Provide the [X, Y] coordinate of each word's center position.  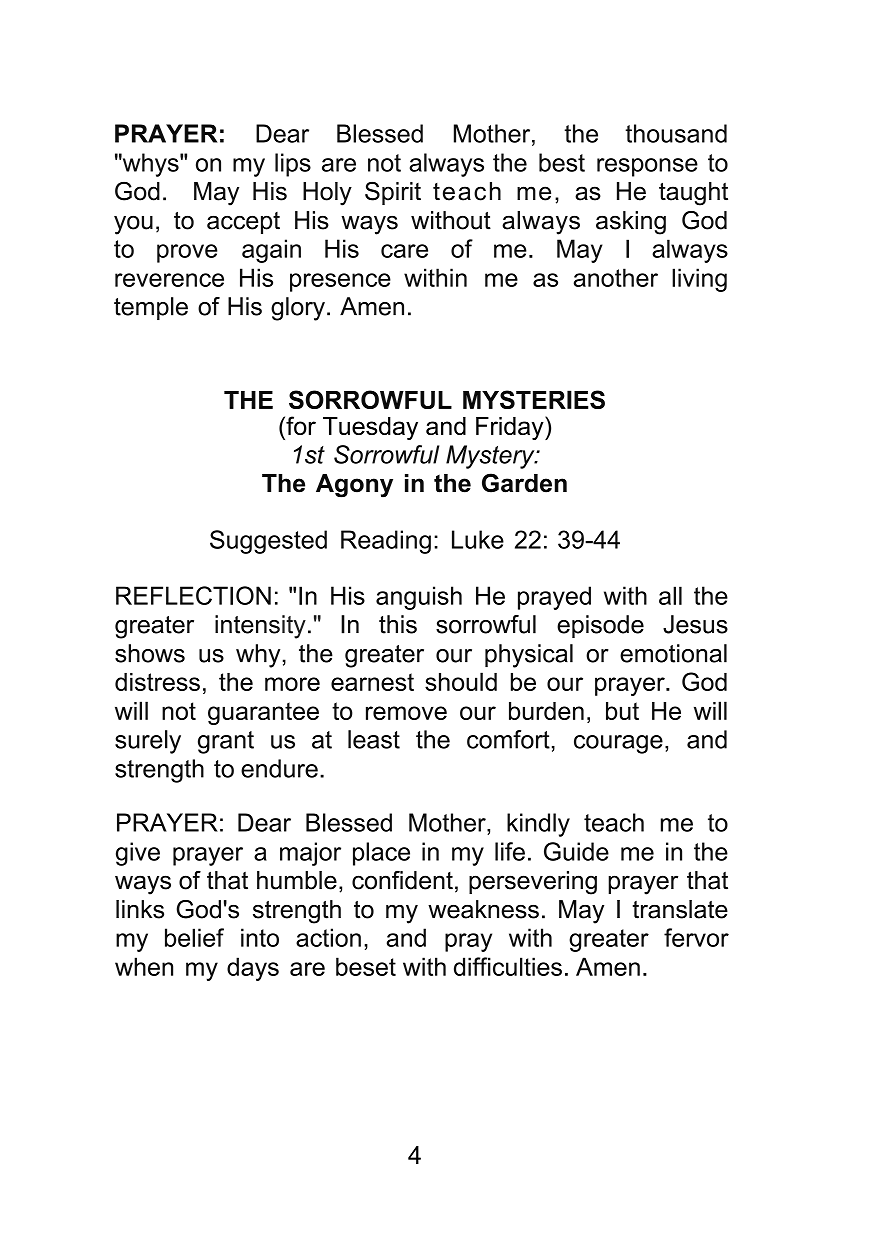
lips [293, 165]
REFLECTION [193, 595]
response [647, 167]
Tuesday [370, 428]
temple [151, 308]
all [670, 595]
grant [226, 742]
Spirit [393, 193]
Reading [386, 542]
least [374, 739]
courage [618, 744]
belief [194, 937]
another [615, 277]
